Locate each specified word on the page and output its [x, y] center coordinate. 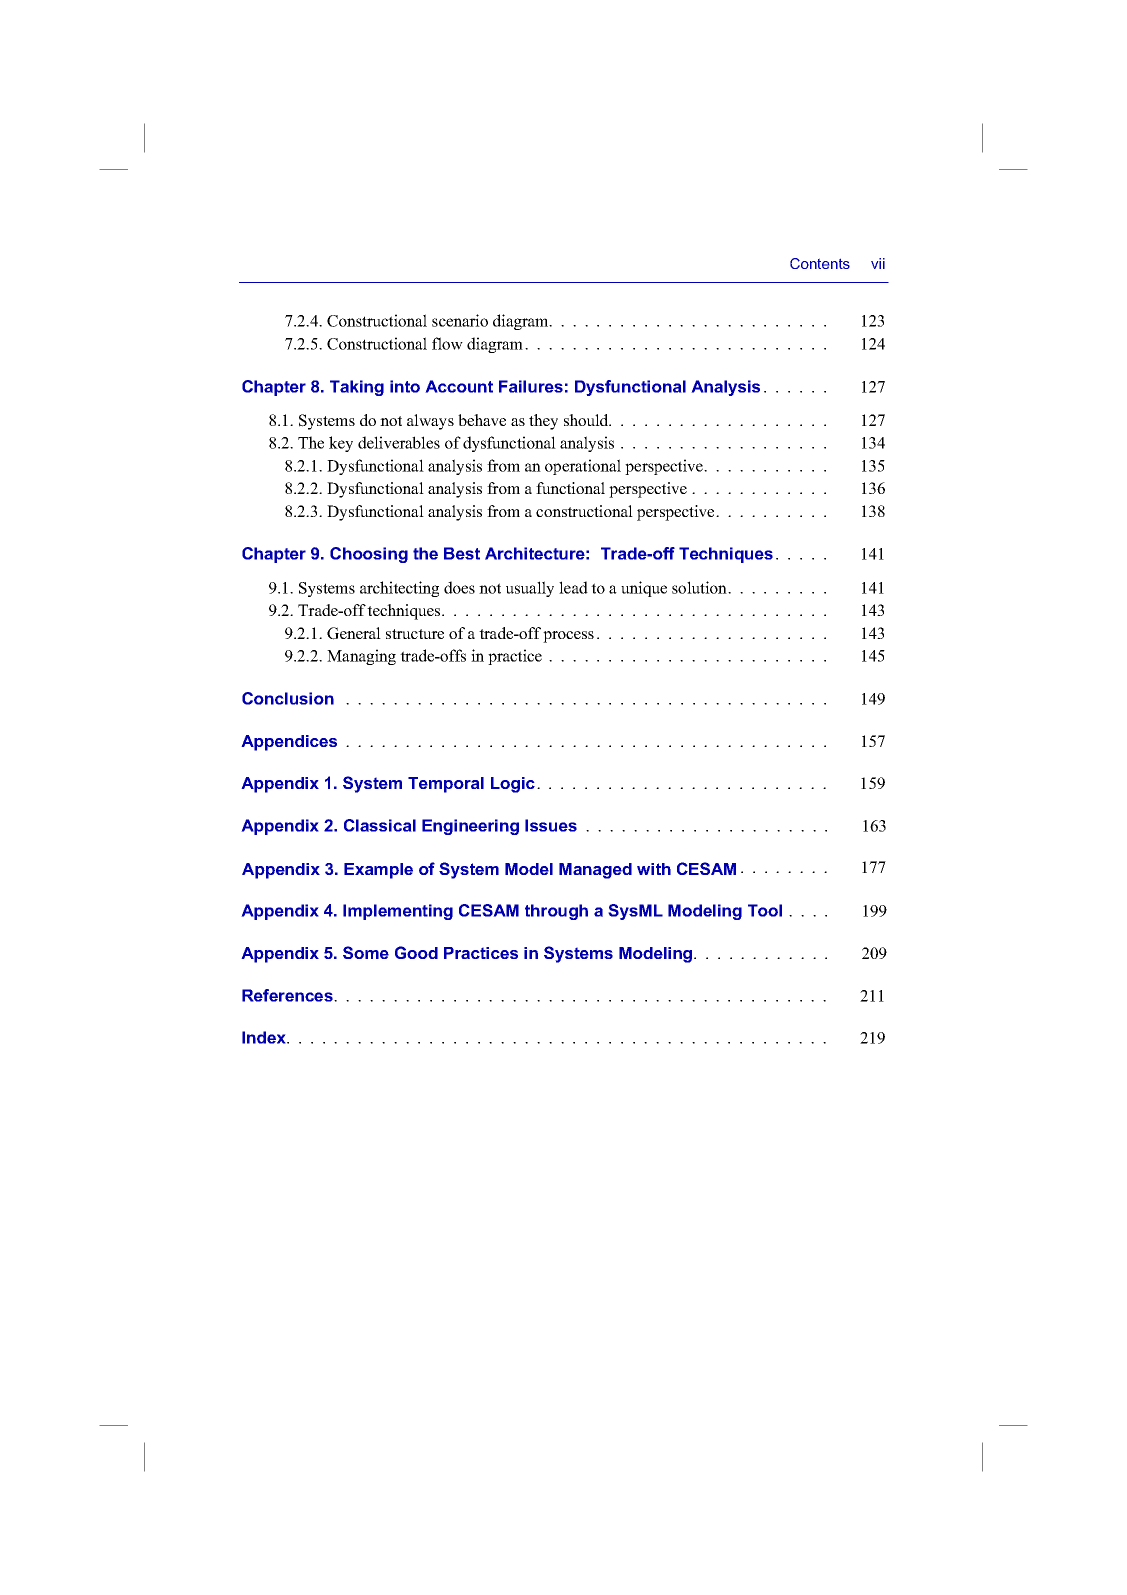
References [288, 995]
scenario [460, 320]
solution [700, 587]
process [568, 637]
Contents [820, 263]
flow [447, 343]
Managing [361, 657]
